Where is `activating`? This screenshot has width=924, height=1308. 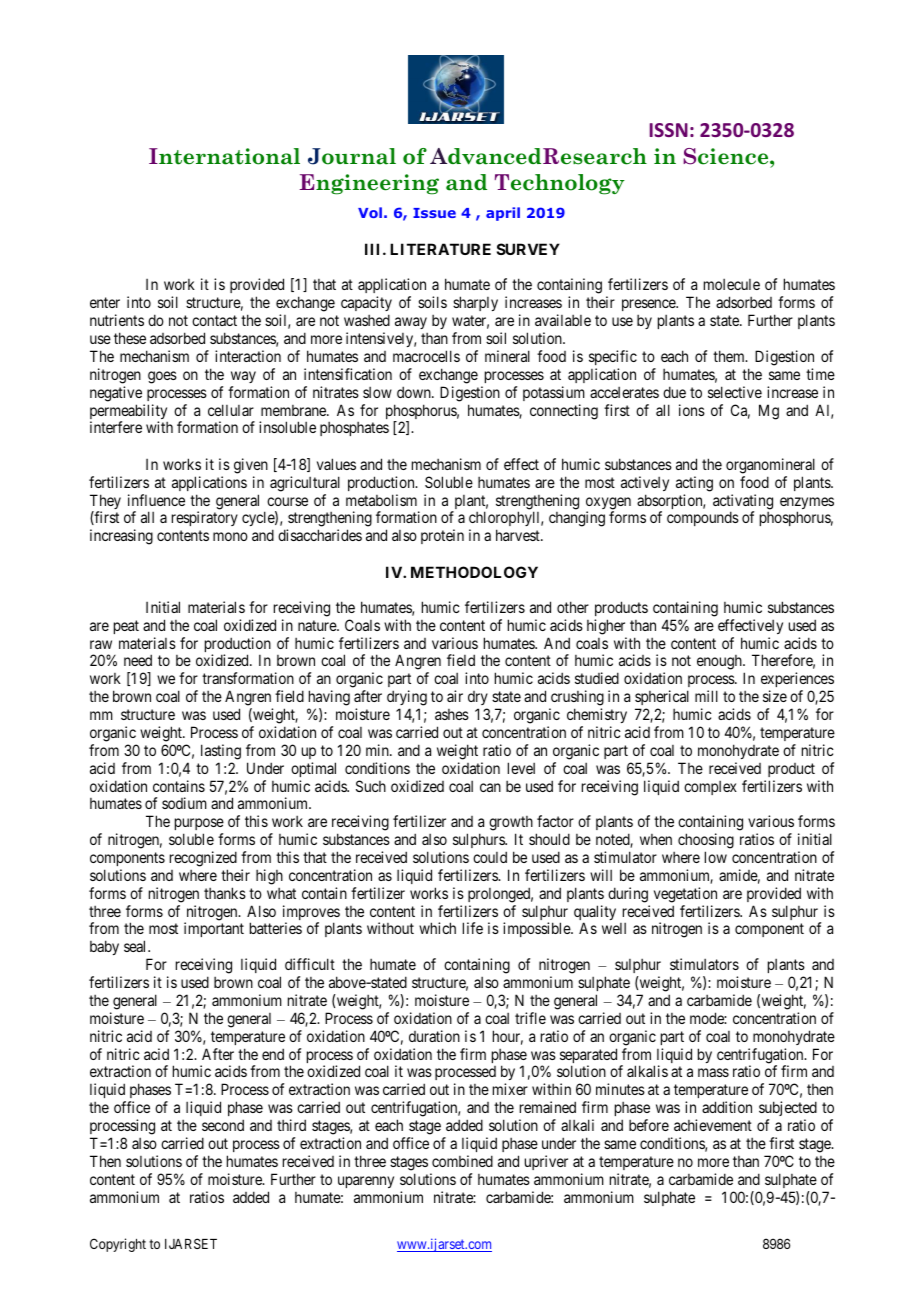 activating is located at coordinates (743, 503).
